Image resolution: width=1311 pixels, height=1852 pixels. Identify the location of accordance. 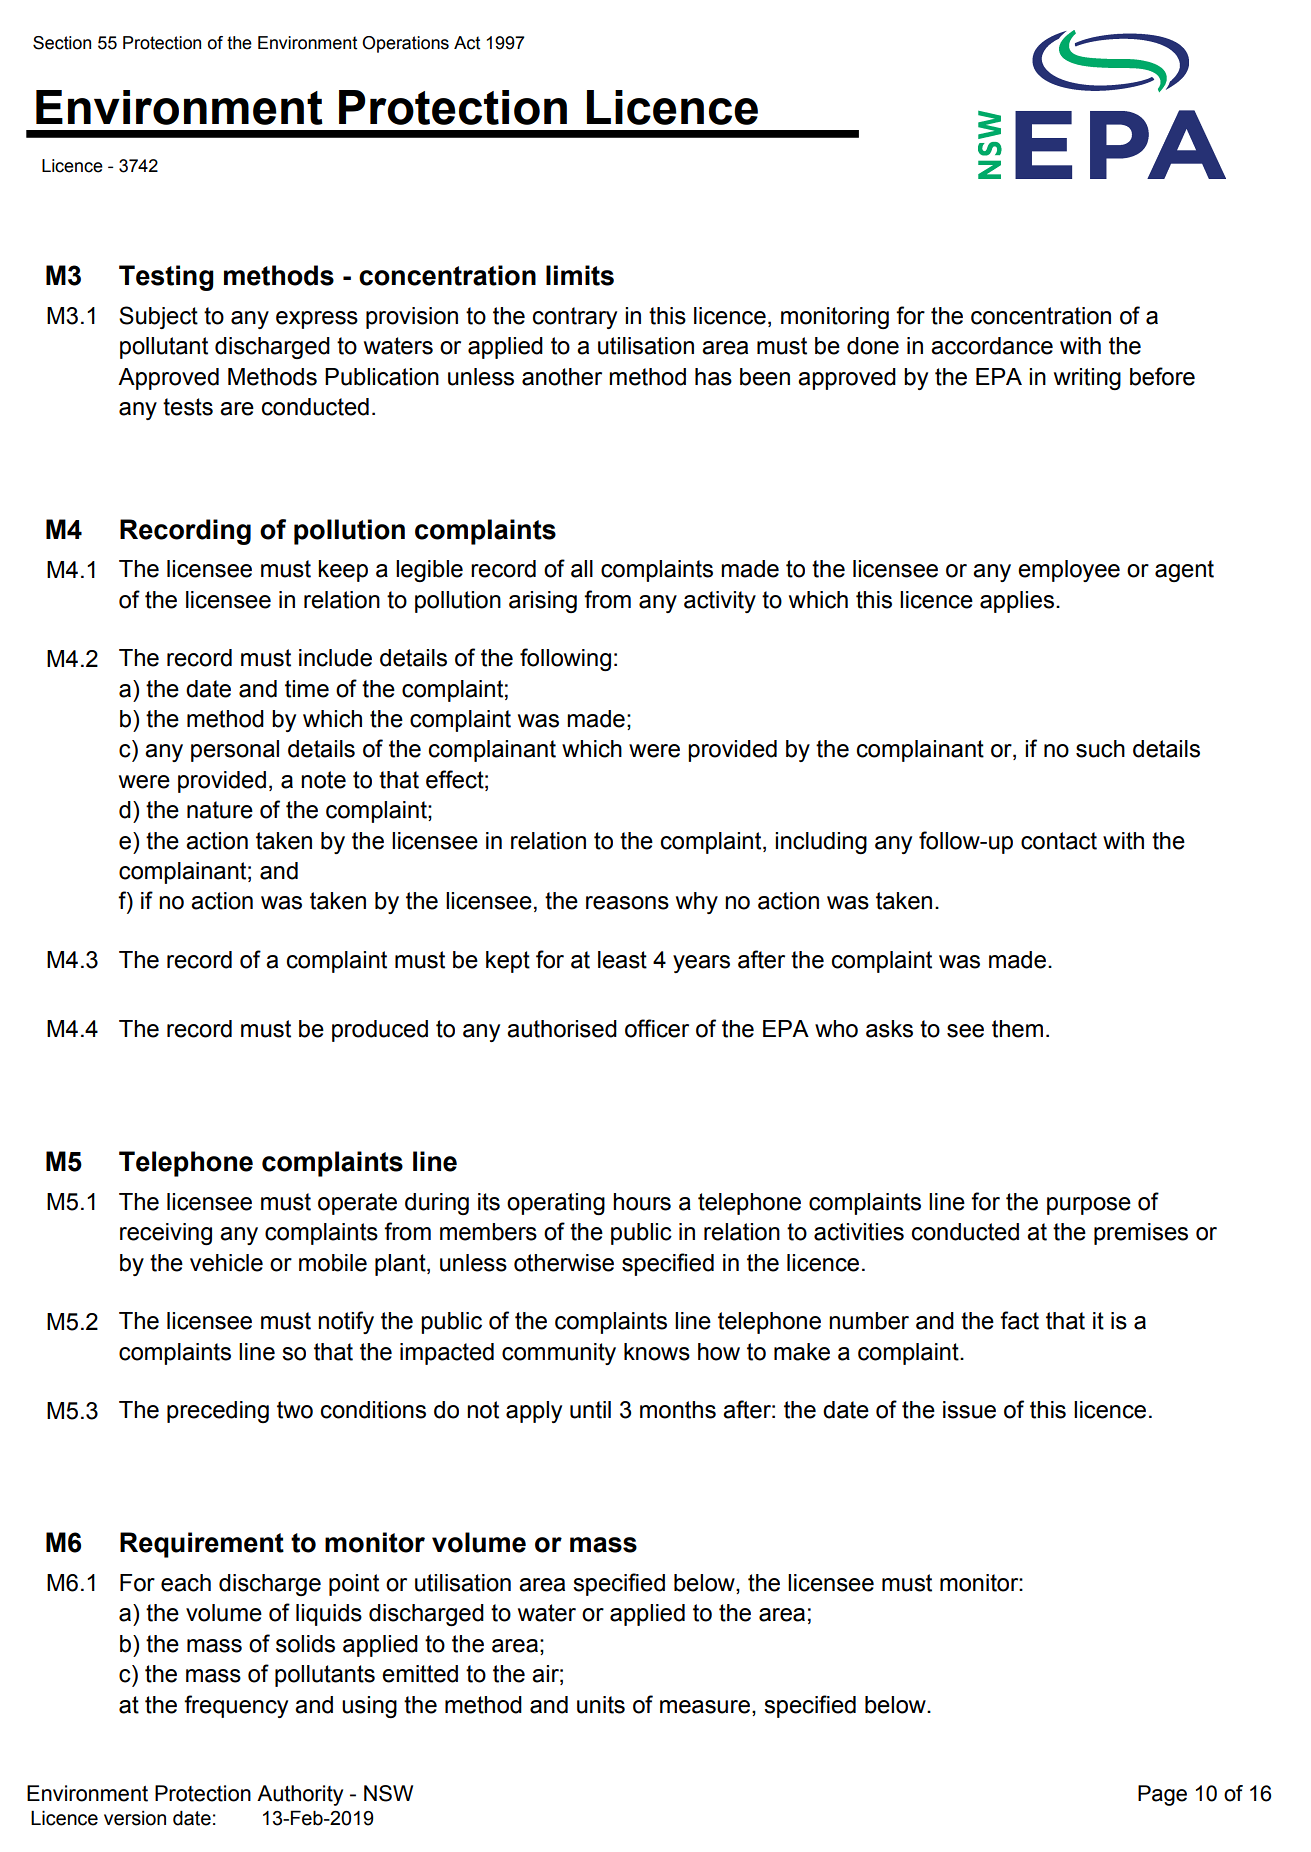
(992, 346).
